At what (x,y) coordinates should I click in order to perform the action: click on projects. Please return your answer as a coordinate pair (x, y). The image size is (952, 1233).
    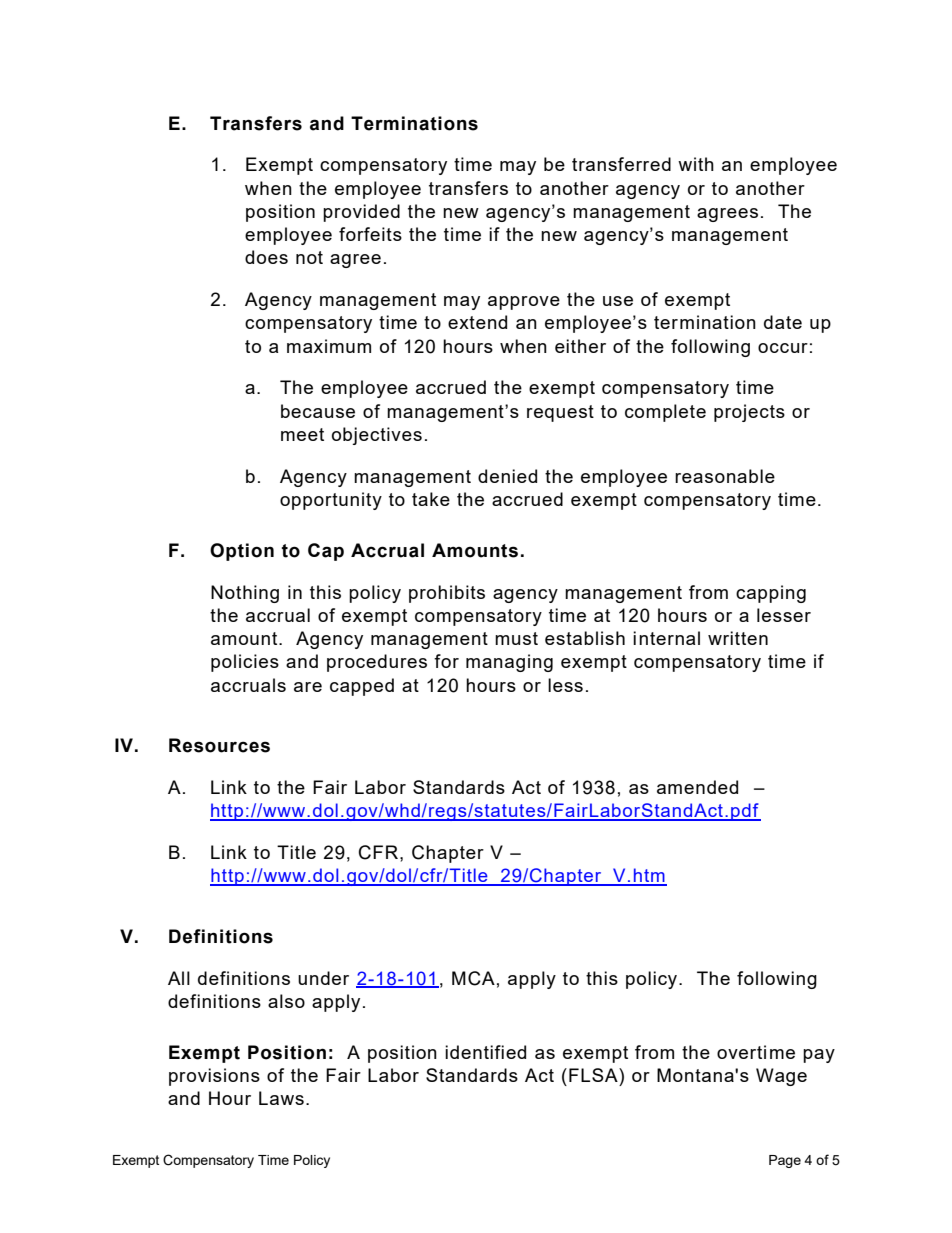
    Looking at the image, I should click on (749, 413).
